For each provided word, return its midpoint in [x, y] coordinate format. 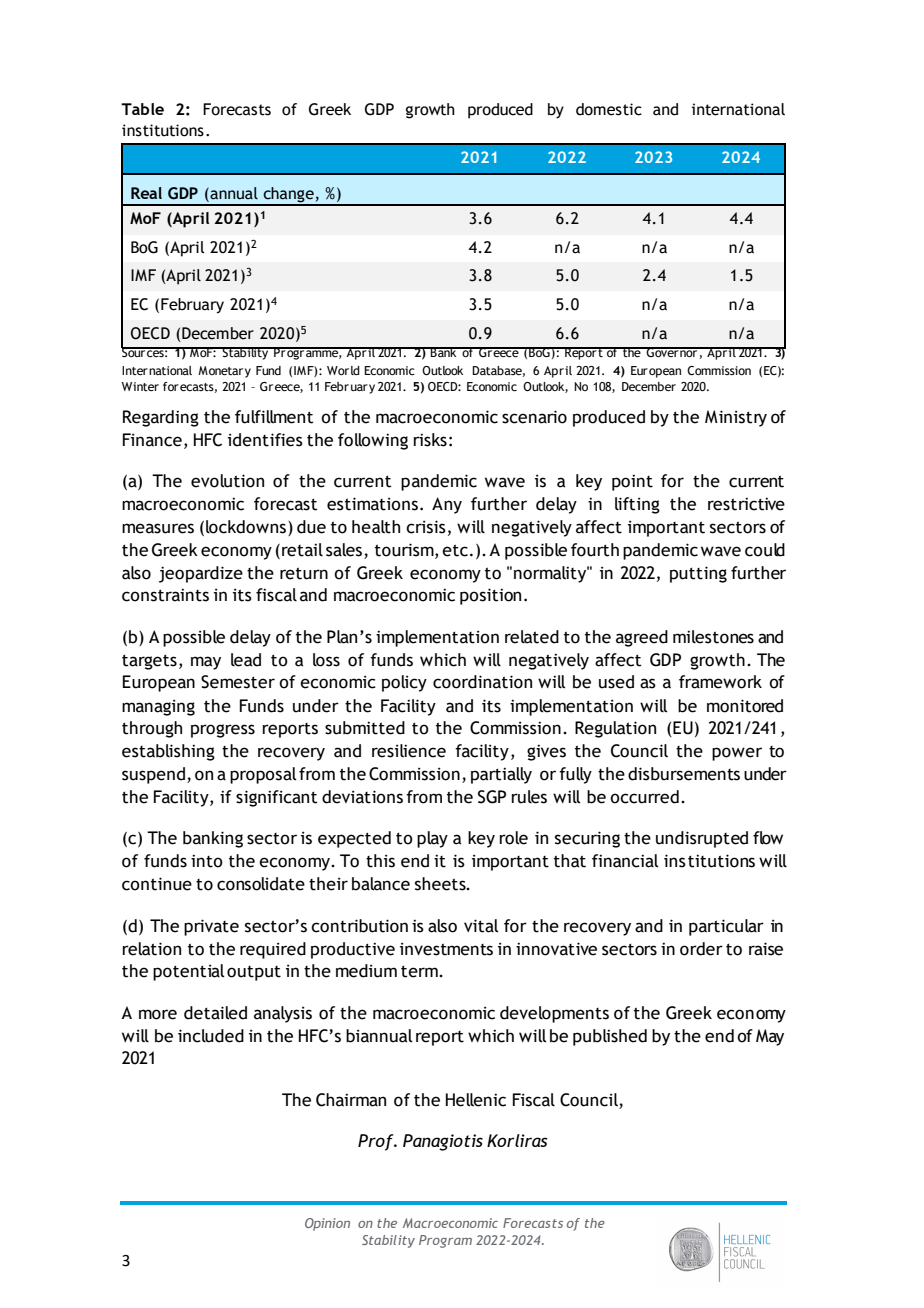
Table [142, 109]
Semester [238, 682]
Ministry [736, 418]
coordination [482, 682]
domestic [609, 109]
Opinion [327, 1224]
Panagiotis [443, 1142]
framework [720, 682]
